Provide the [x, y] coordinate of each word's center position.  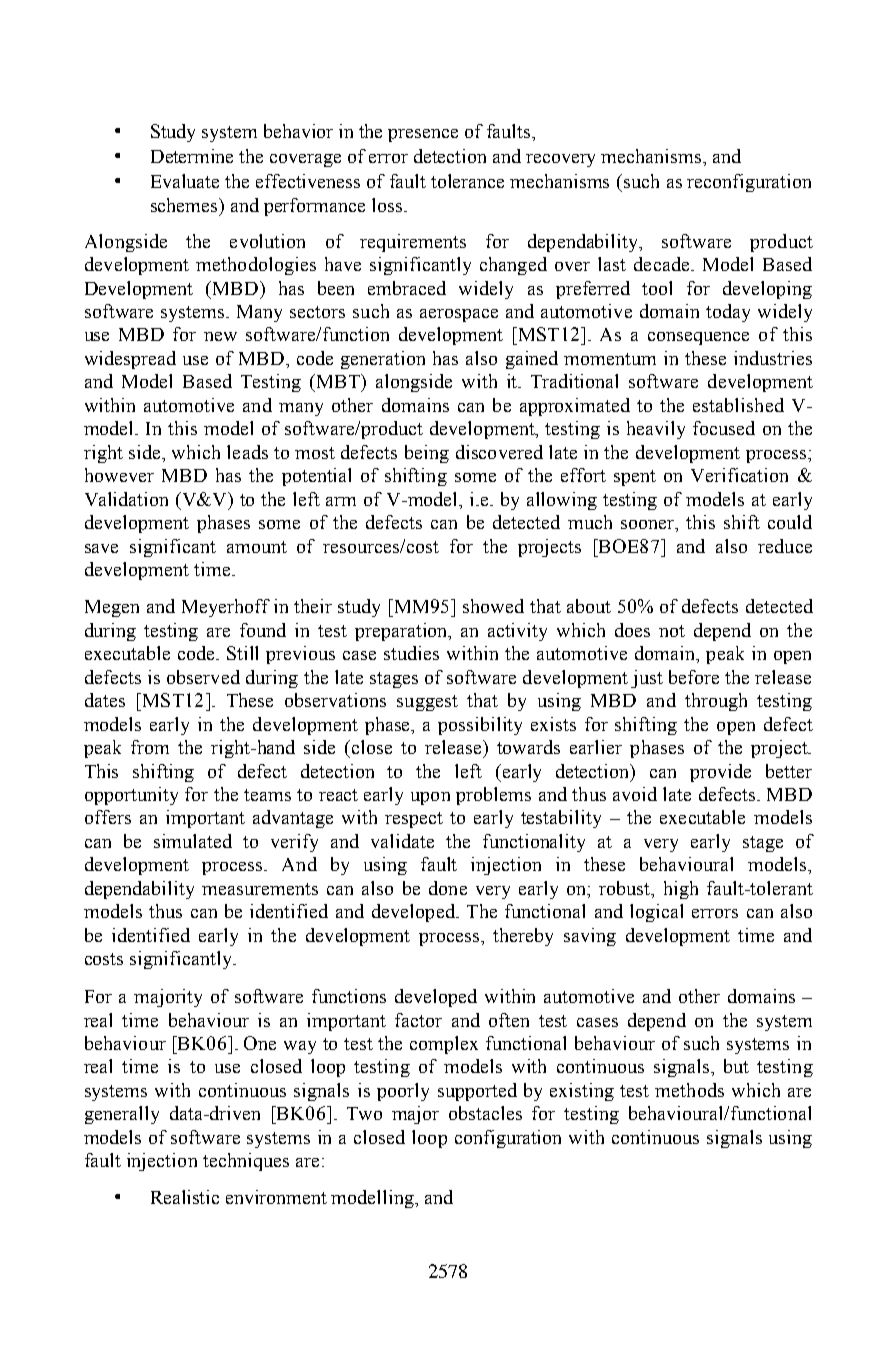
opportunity [131, 796]
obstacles [485, 1113]
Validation [126, 499]
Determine [192, 156]
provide [720, 773]
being [427, 454]
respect [414, 820]
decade [663, 264]
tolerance [467, 181]
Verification [739, 475]
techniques [246, 1162]
